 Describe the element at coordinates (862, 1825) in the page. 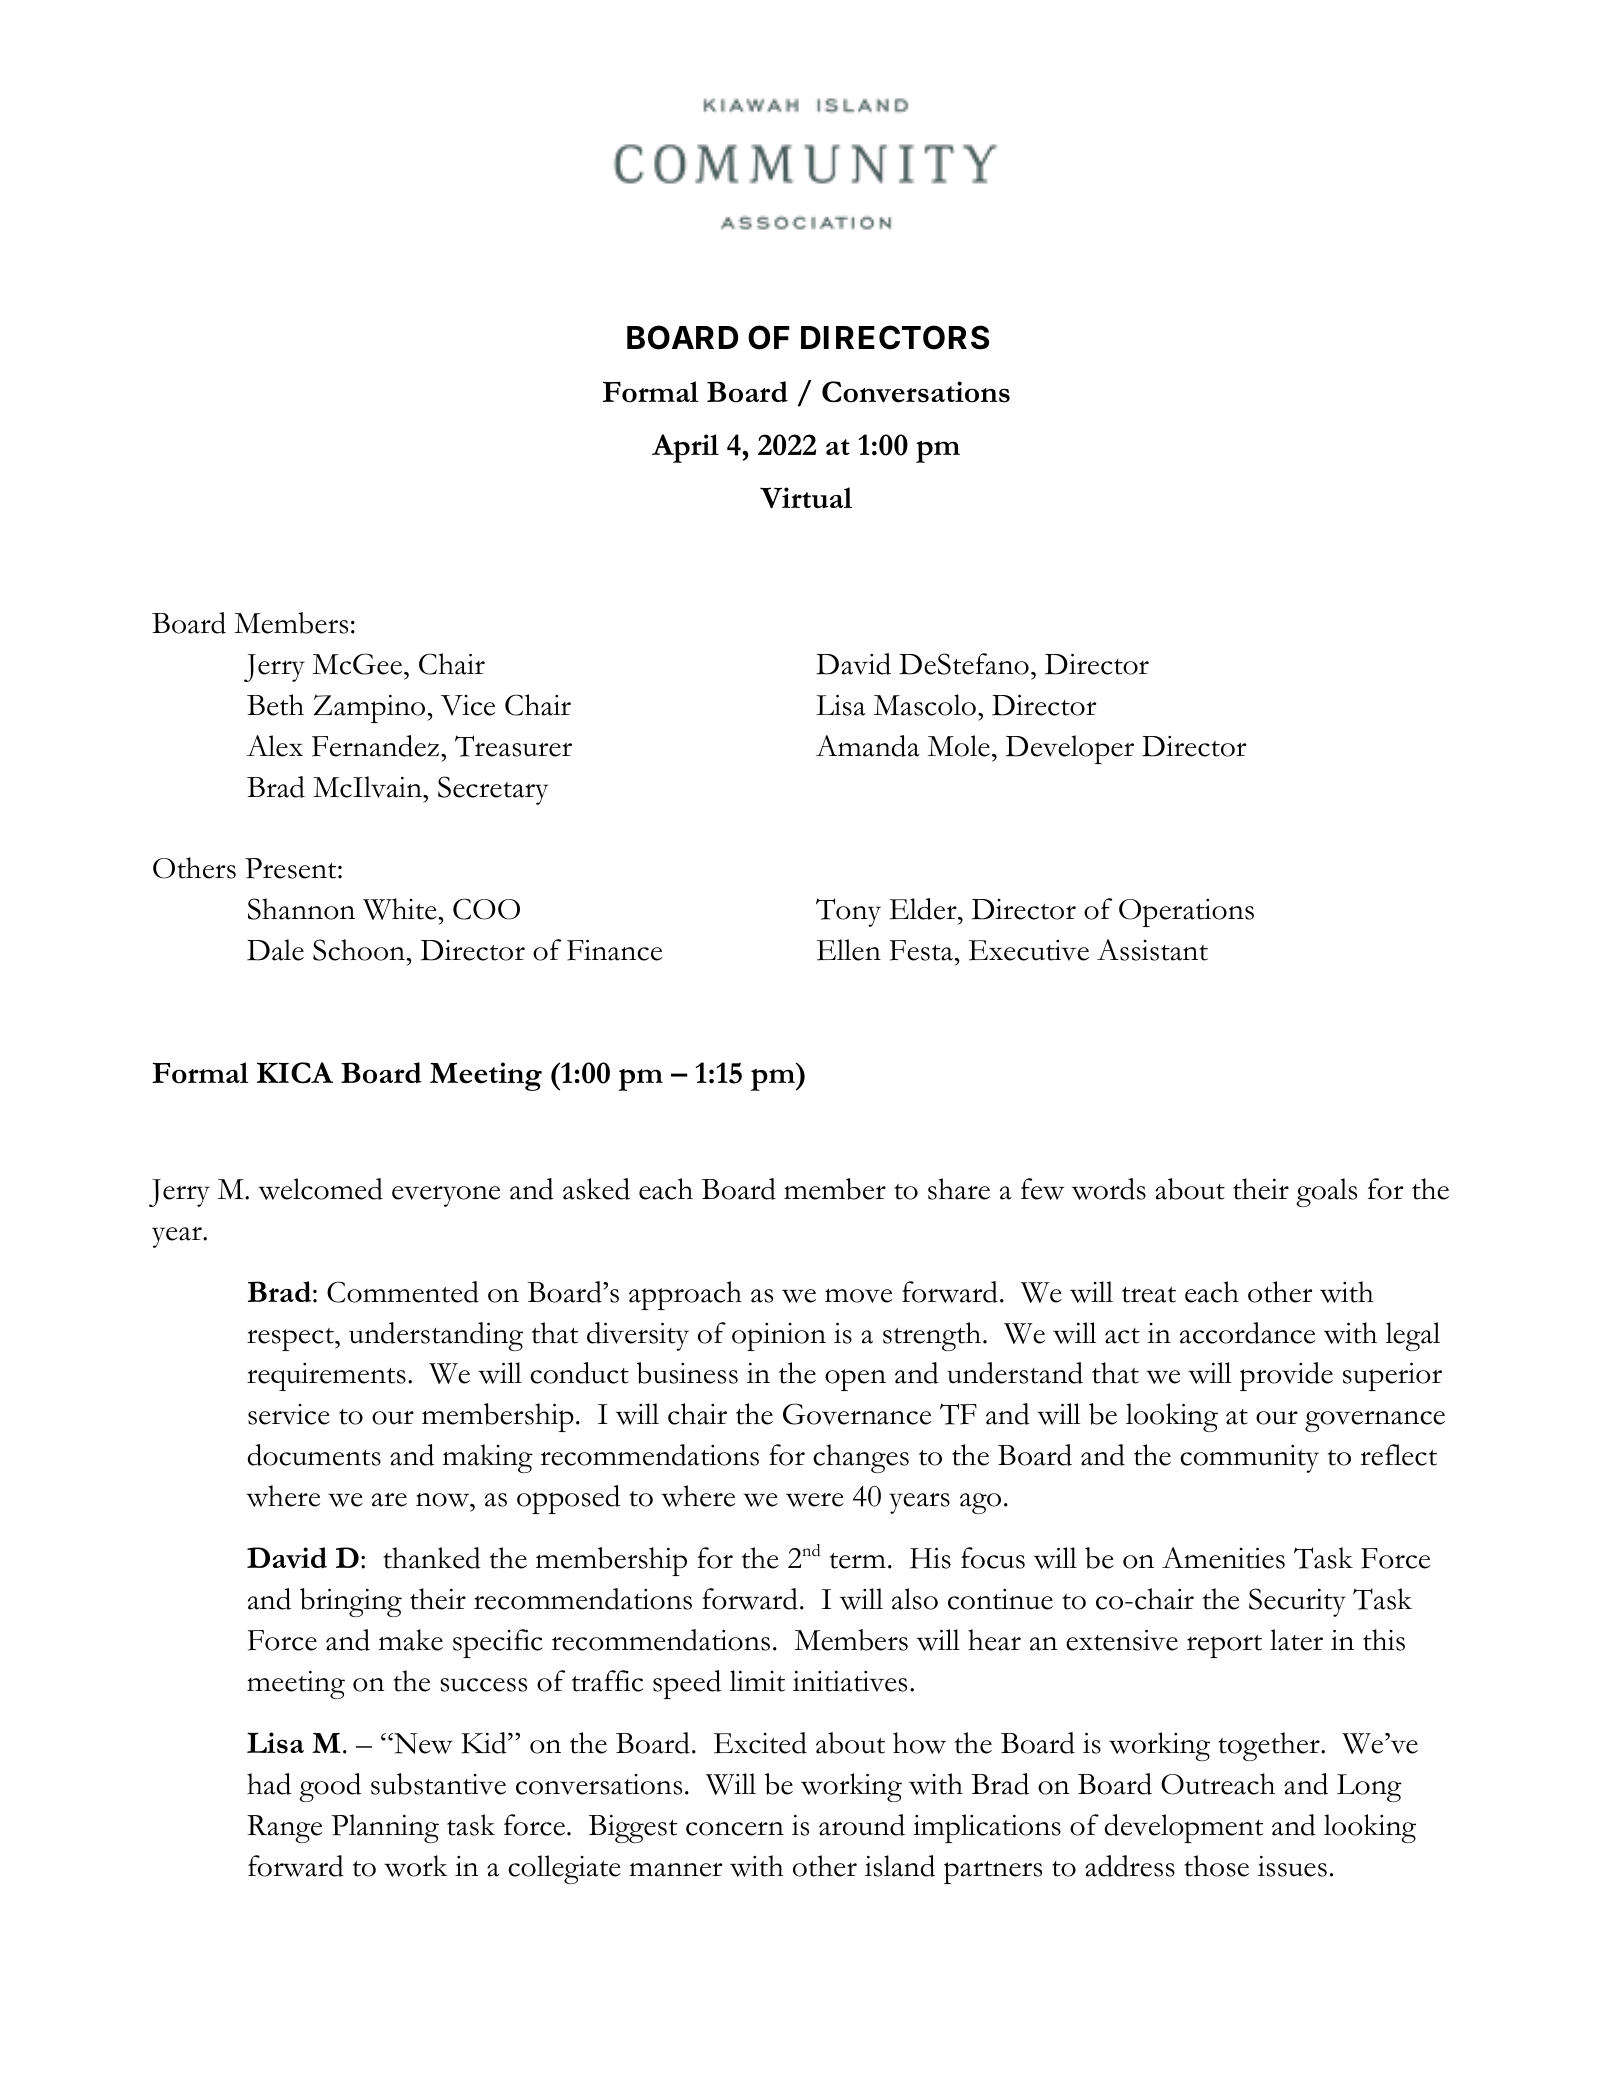

I see `around` at that location.
